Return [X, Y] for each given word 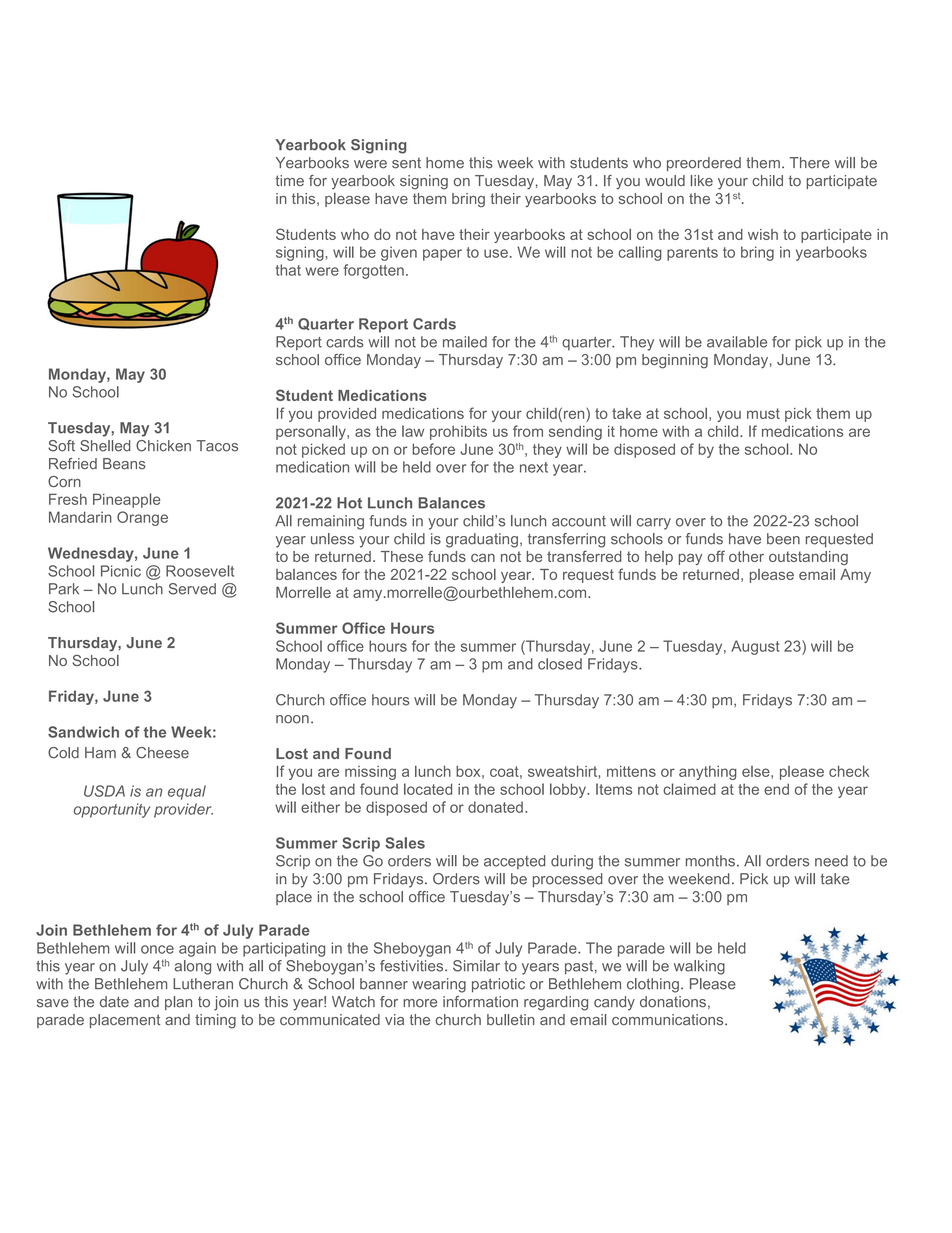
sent [406, 163]
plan [178, 1003]
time [289, 180]
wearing [439, 985]
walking [699, 967]
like [702, 180]
